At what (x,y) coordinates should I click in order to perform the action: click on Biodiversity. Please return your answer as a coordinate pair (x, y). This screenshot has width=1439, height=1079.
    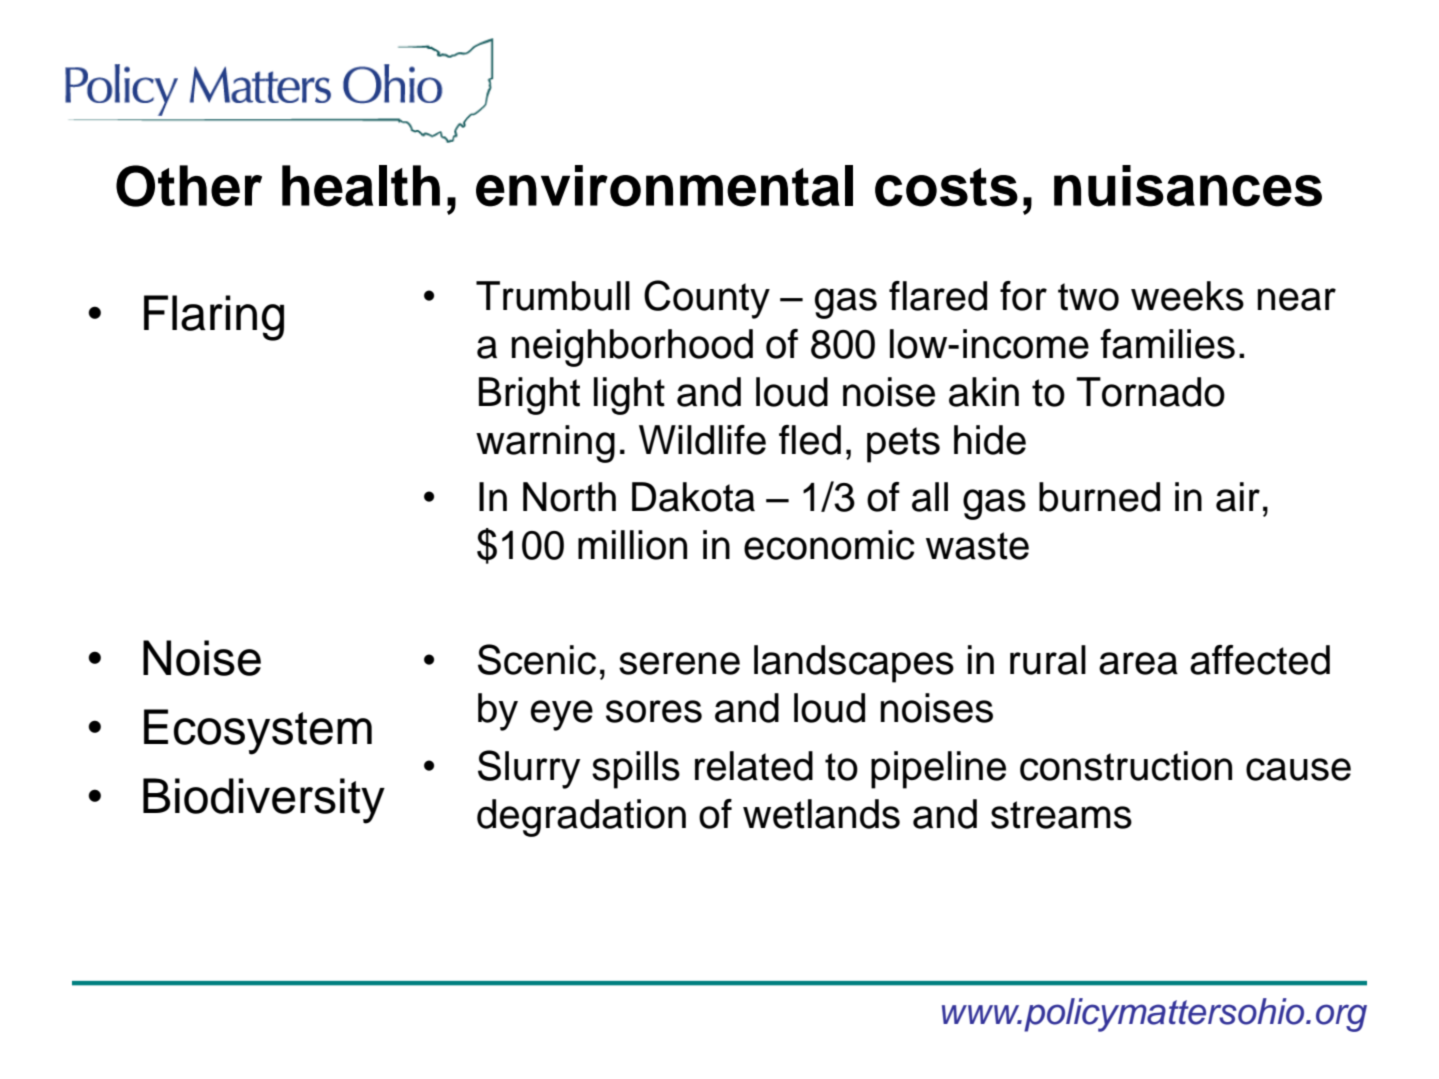
    Looking at the image, I should click on (264, 801).
